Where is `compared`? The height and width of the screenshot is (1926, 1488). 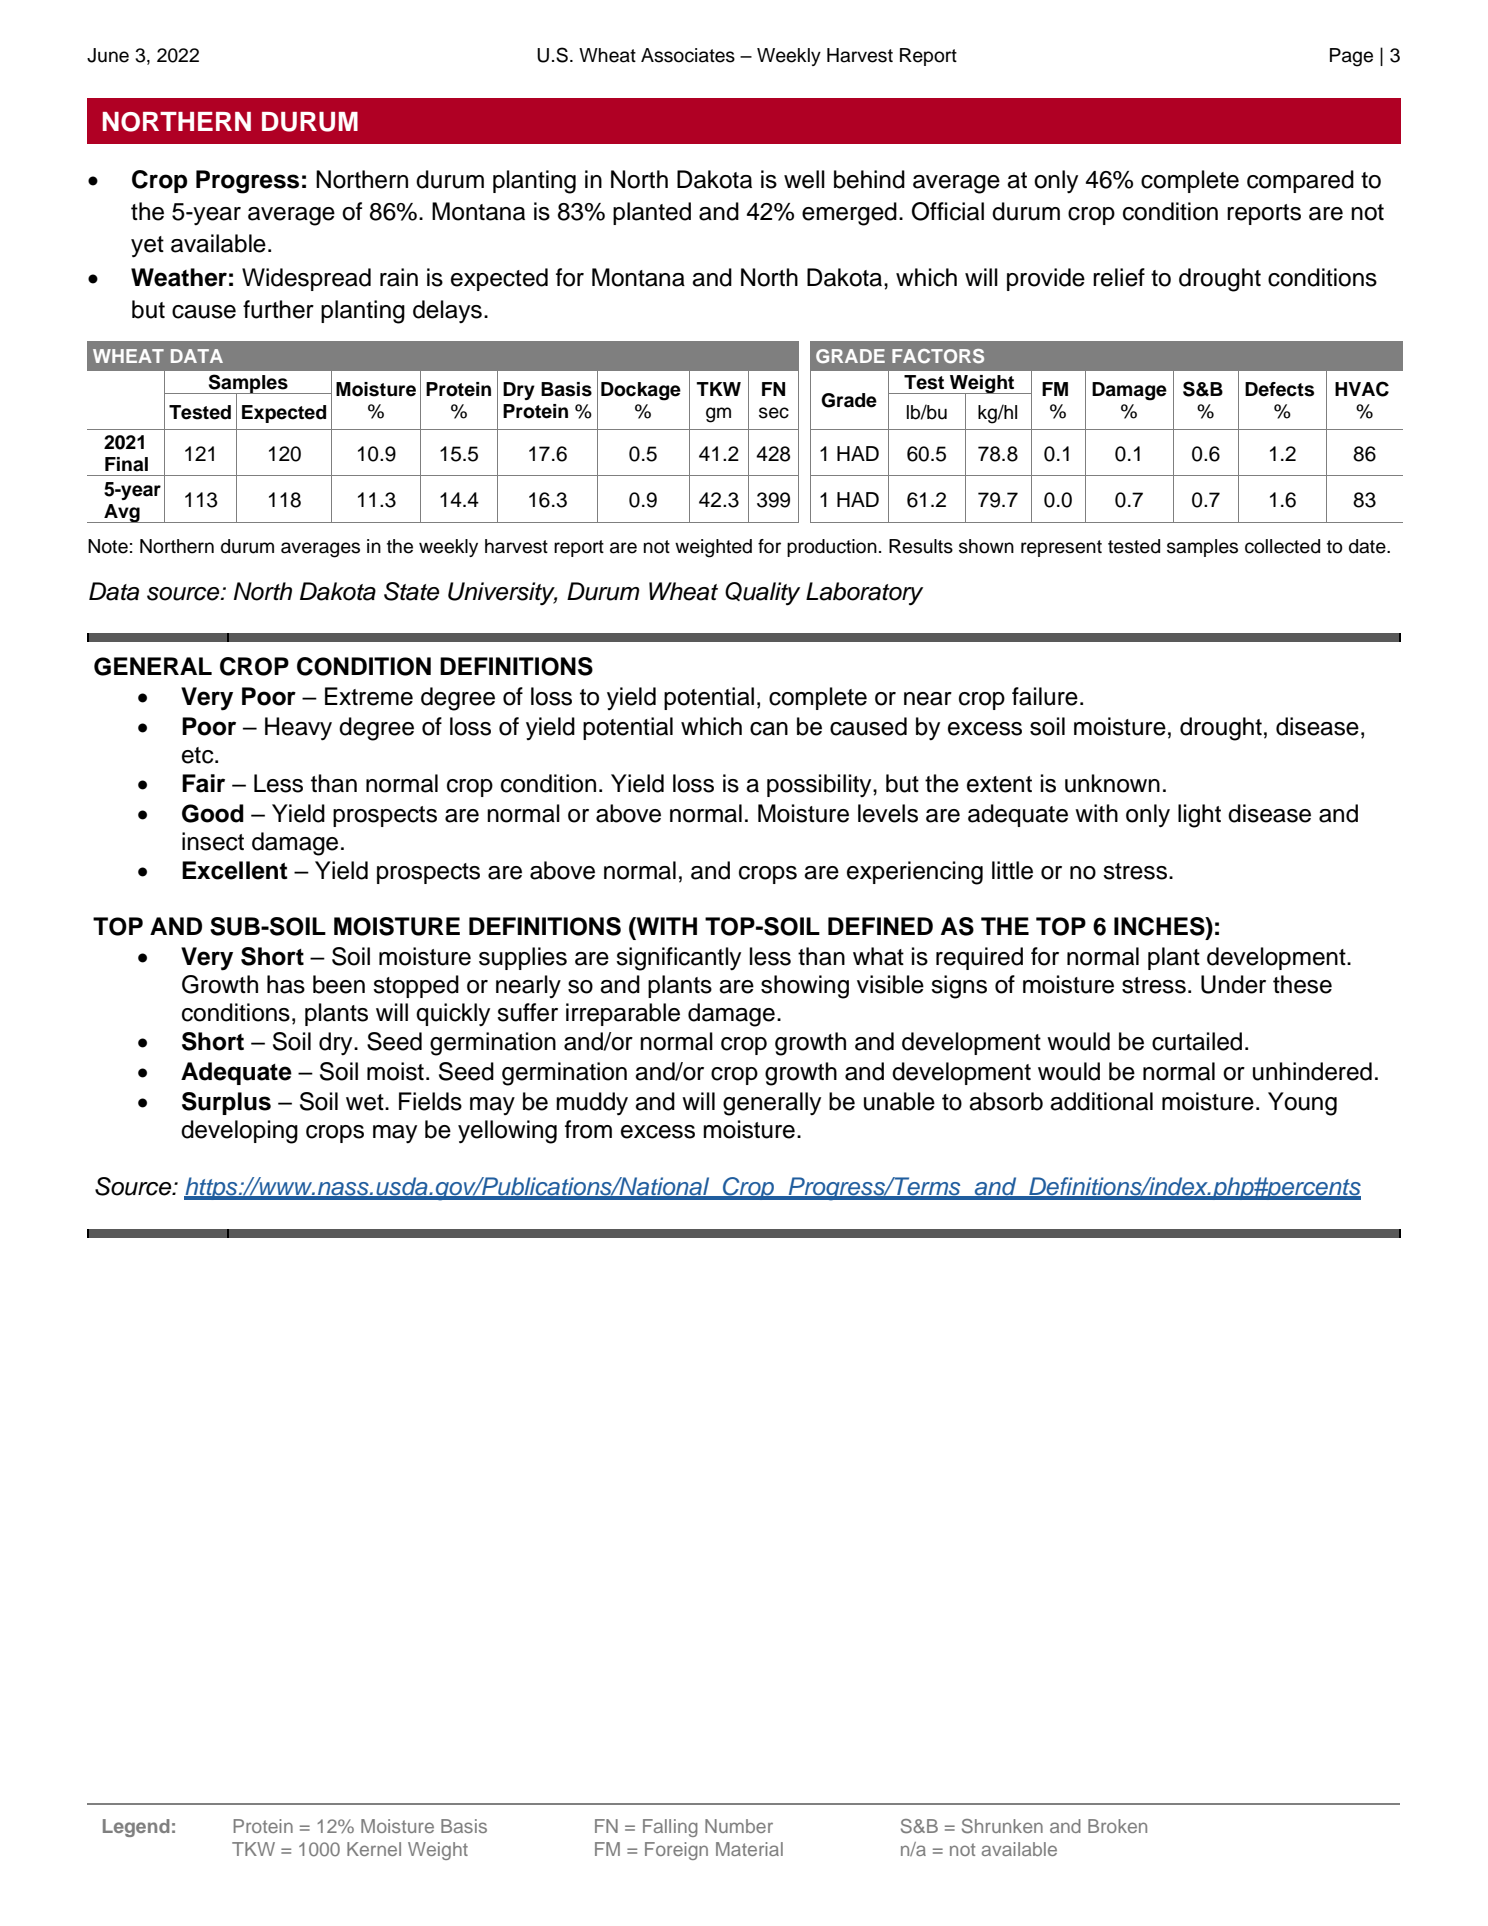
compared is located at coordinates (1300, 181).
